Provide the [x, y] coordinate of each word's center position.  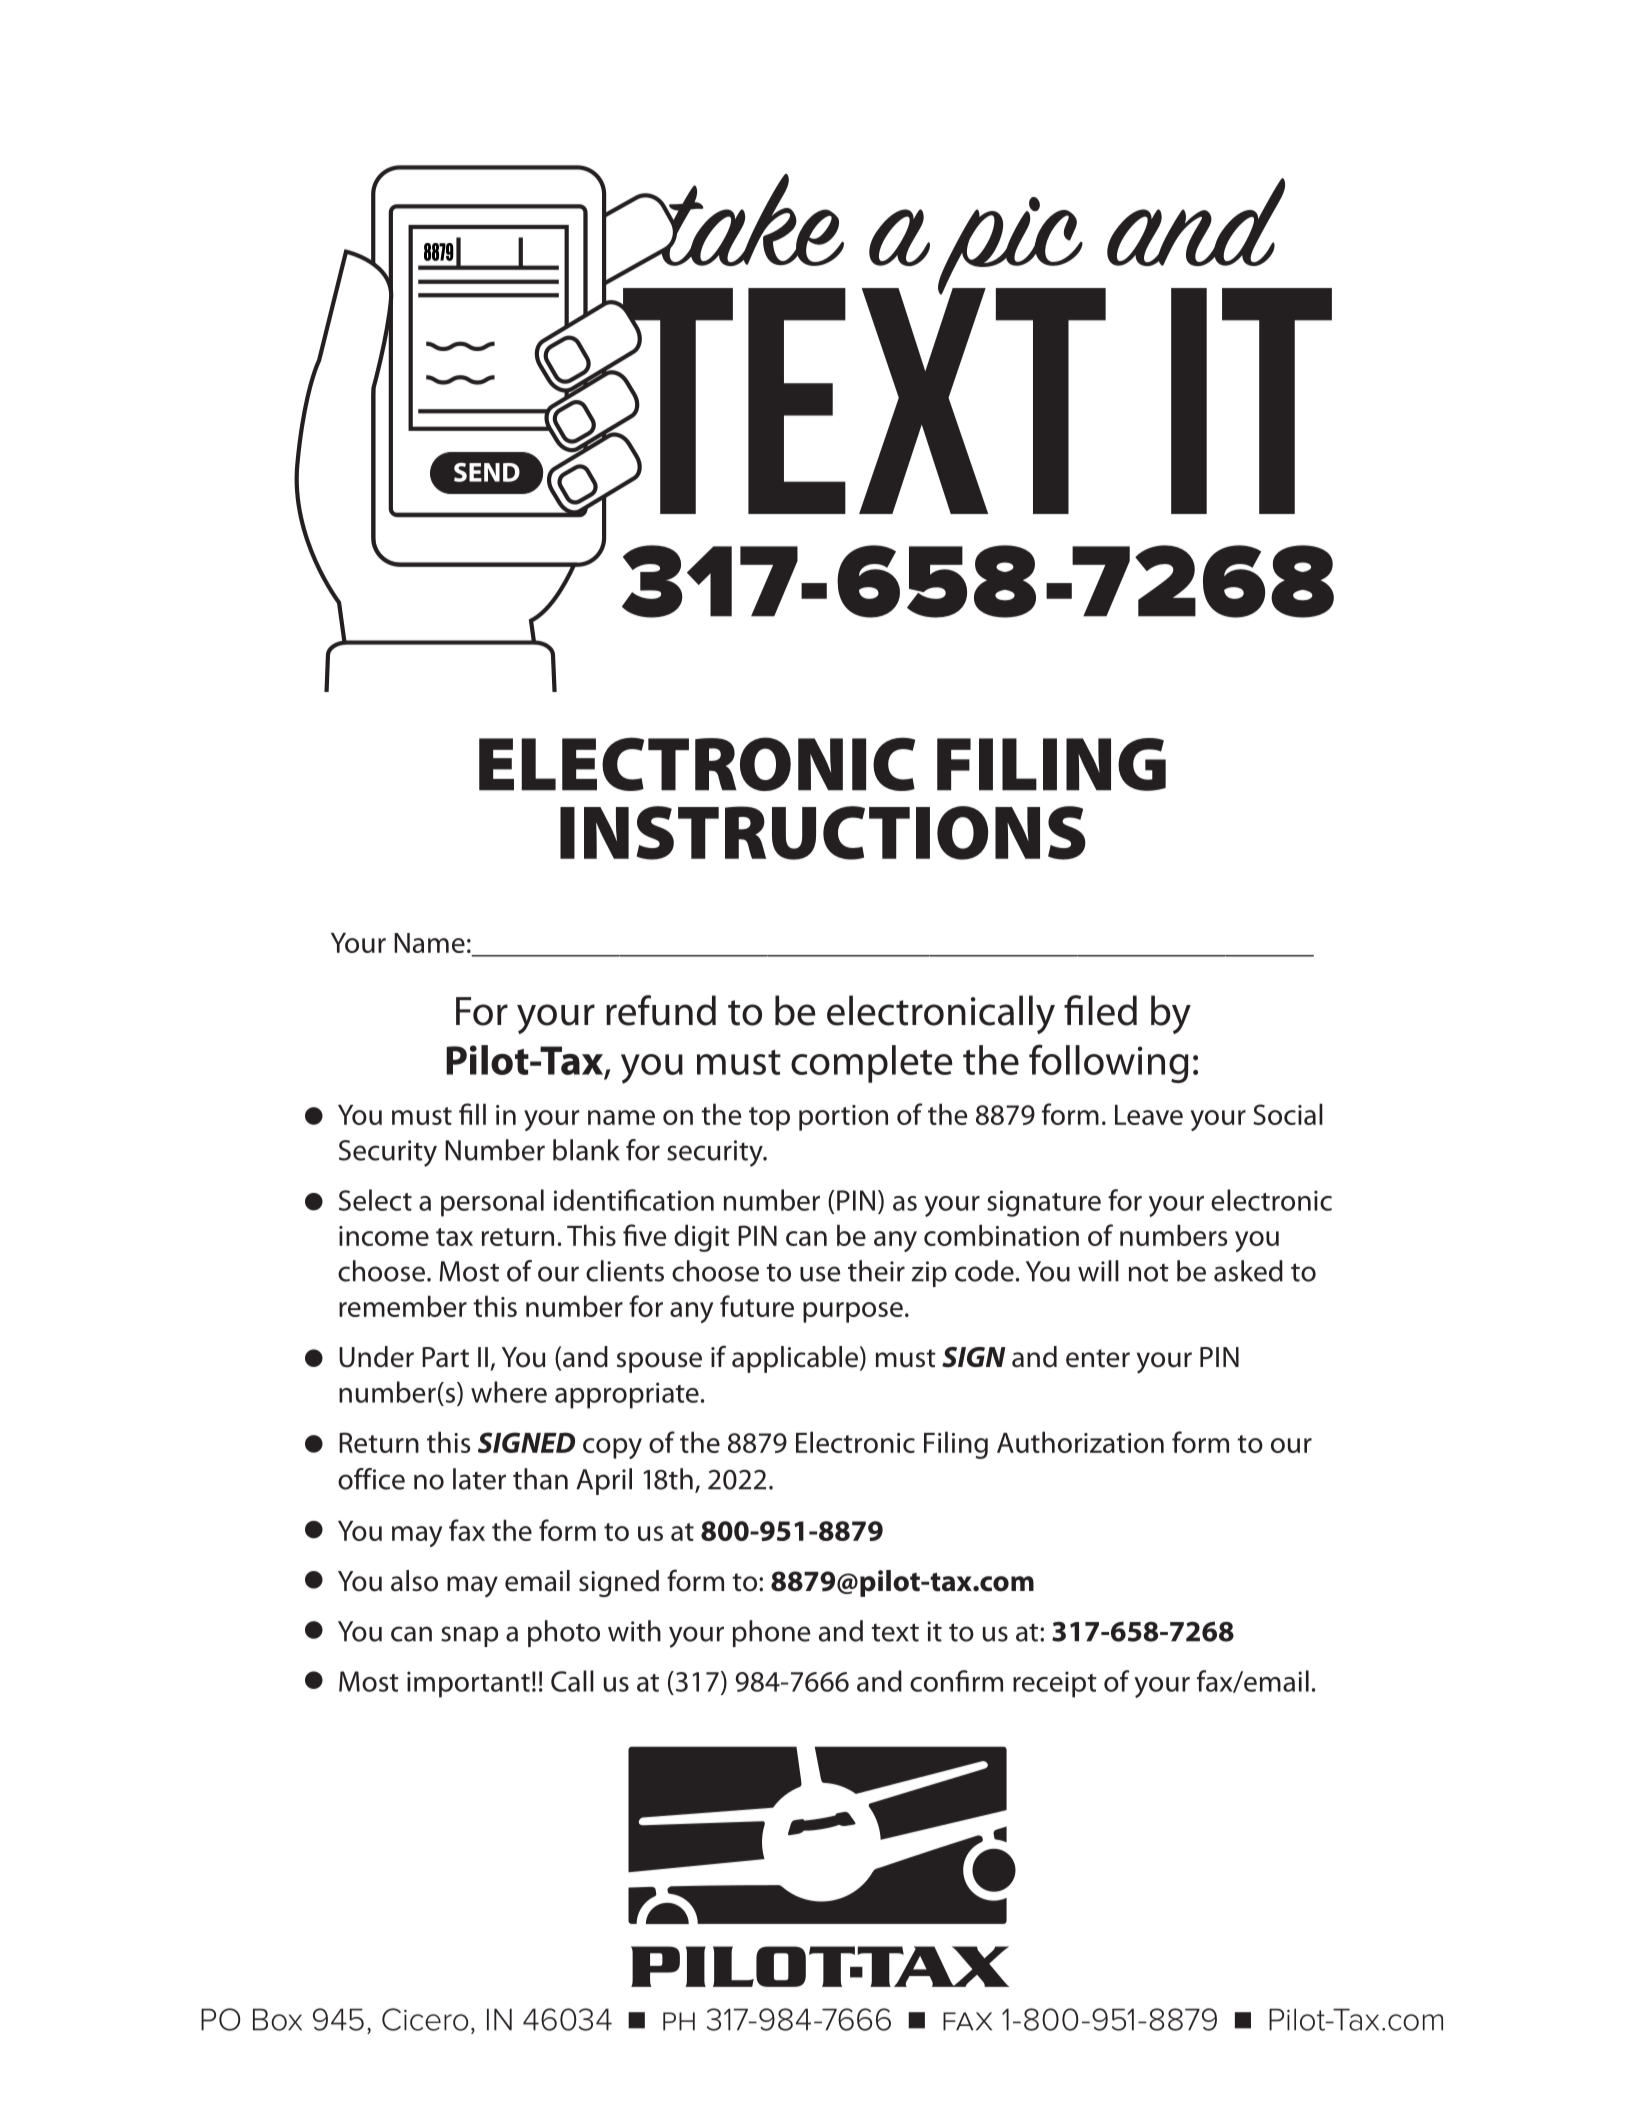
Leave [1149, 1115]
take [749, 220]
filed [1100, 1010]
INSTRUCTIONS [823, 833]
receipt [1055, 1684]
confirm [956, 1681]
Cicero [425, 2019]
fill [472, 1114]
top [769, 1119]
